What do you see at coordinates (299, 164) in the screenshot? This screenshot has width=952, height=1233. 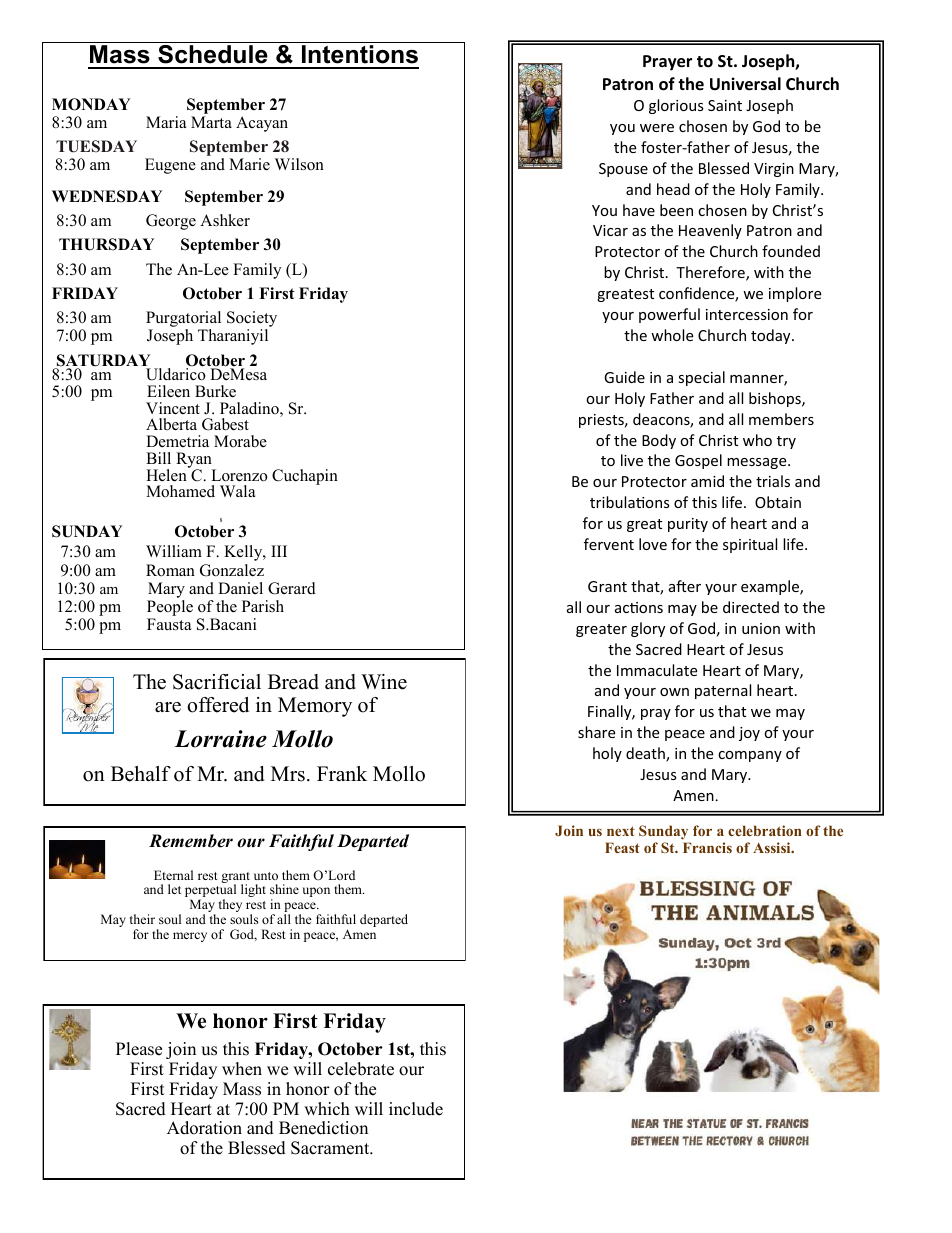 I see `Wilson` at bounding box center [299, 164].
